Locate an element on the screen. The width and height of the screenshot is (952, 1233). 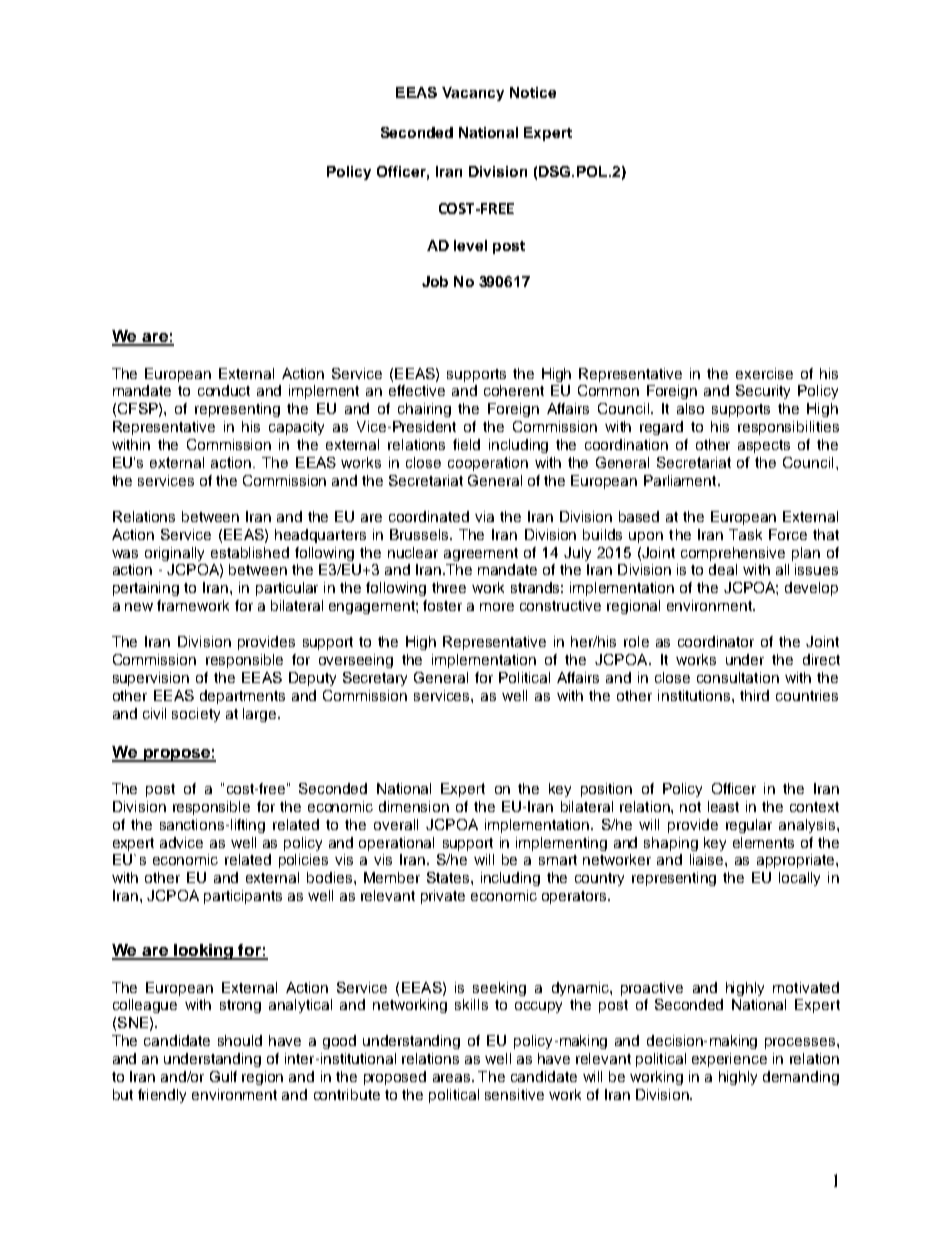
exercise is located at coordinates (764, 373).
